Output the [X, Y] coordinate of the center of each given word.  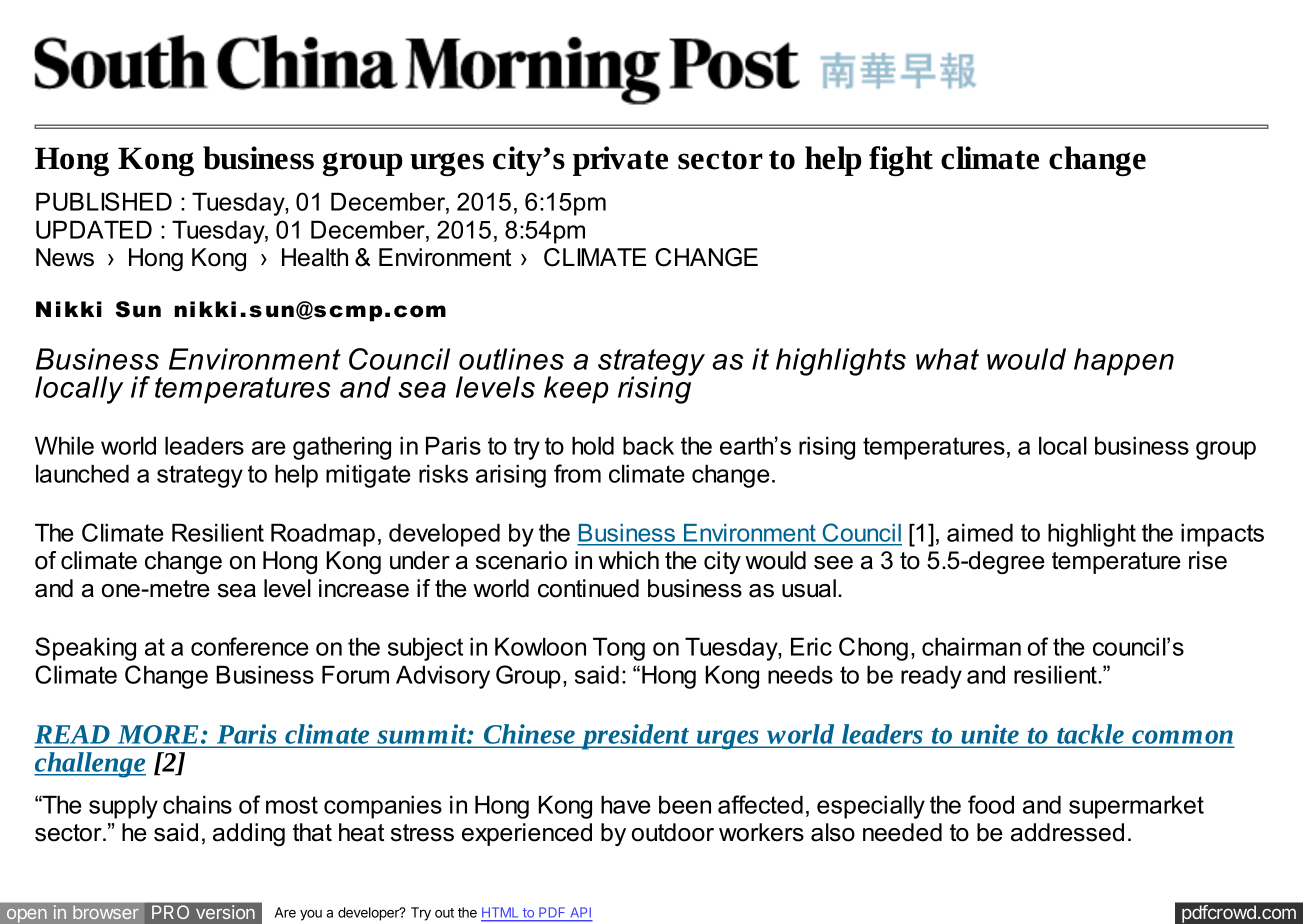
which [628, 560]
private [620, 161]
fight [901, 161]
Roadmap [323, 535]
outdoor [673, 832]
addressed [1067, 832]
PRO [170, 912]
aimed [980, 532]
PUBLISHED [104, 201]
